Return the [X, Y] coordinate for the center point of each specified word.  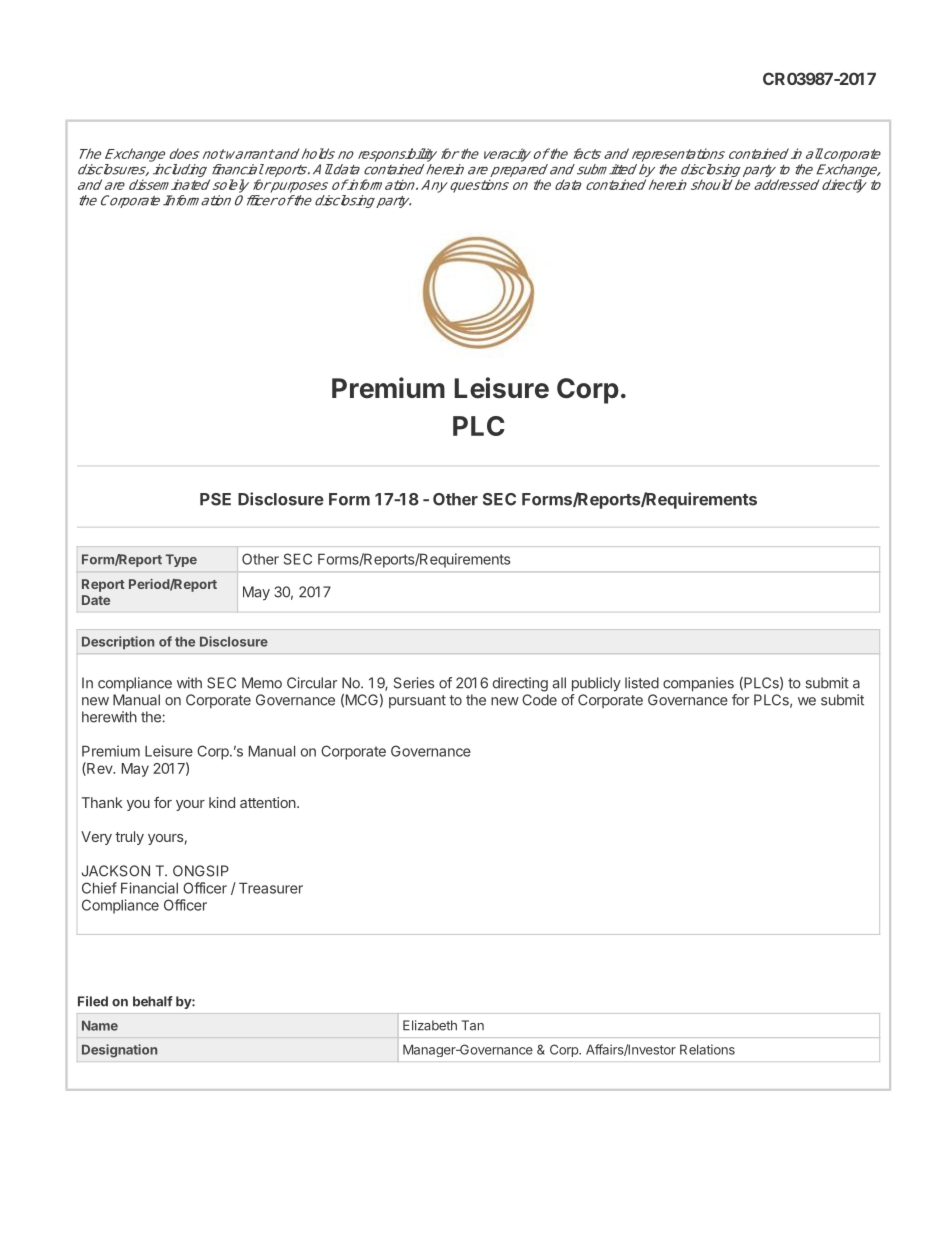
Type [181, 560]
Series [414, 683]
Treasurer [271, 888]
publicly [596, 684]
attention [269, 802]
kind [222, 802]
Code [539, 700]
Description [118, 642]
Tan [473, 1025]
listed [642, 683]
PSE [215, 499]
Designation [119, 1051]
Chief [99, 888]
